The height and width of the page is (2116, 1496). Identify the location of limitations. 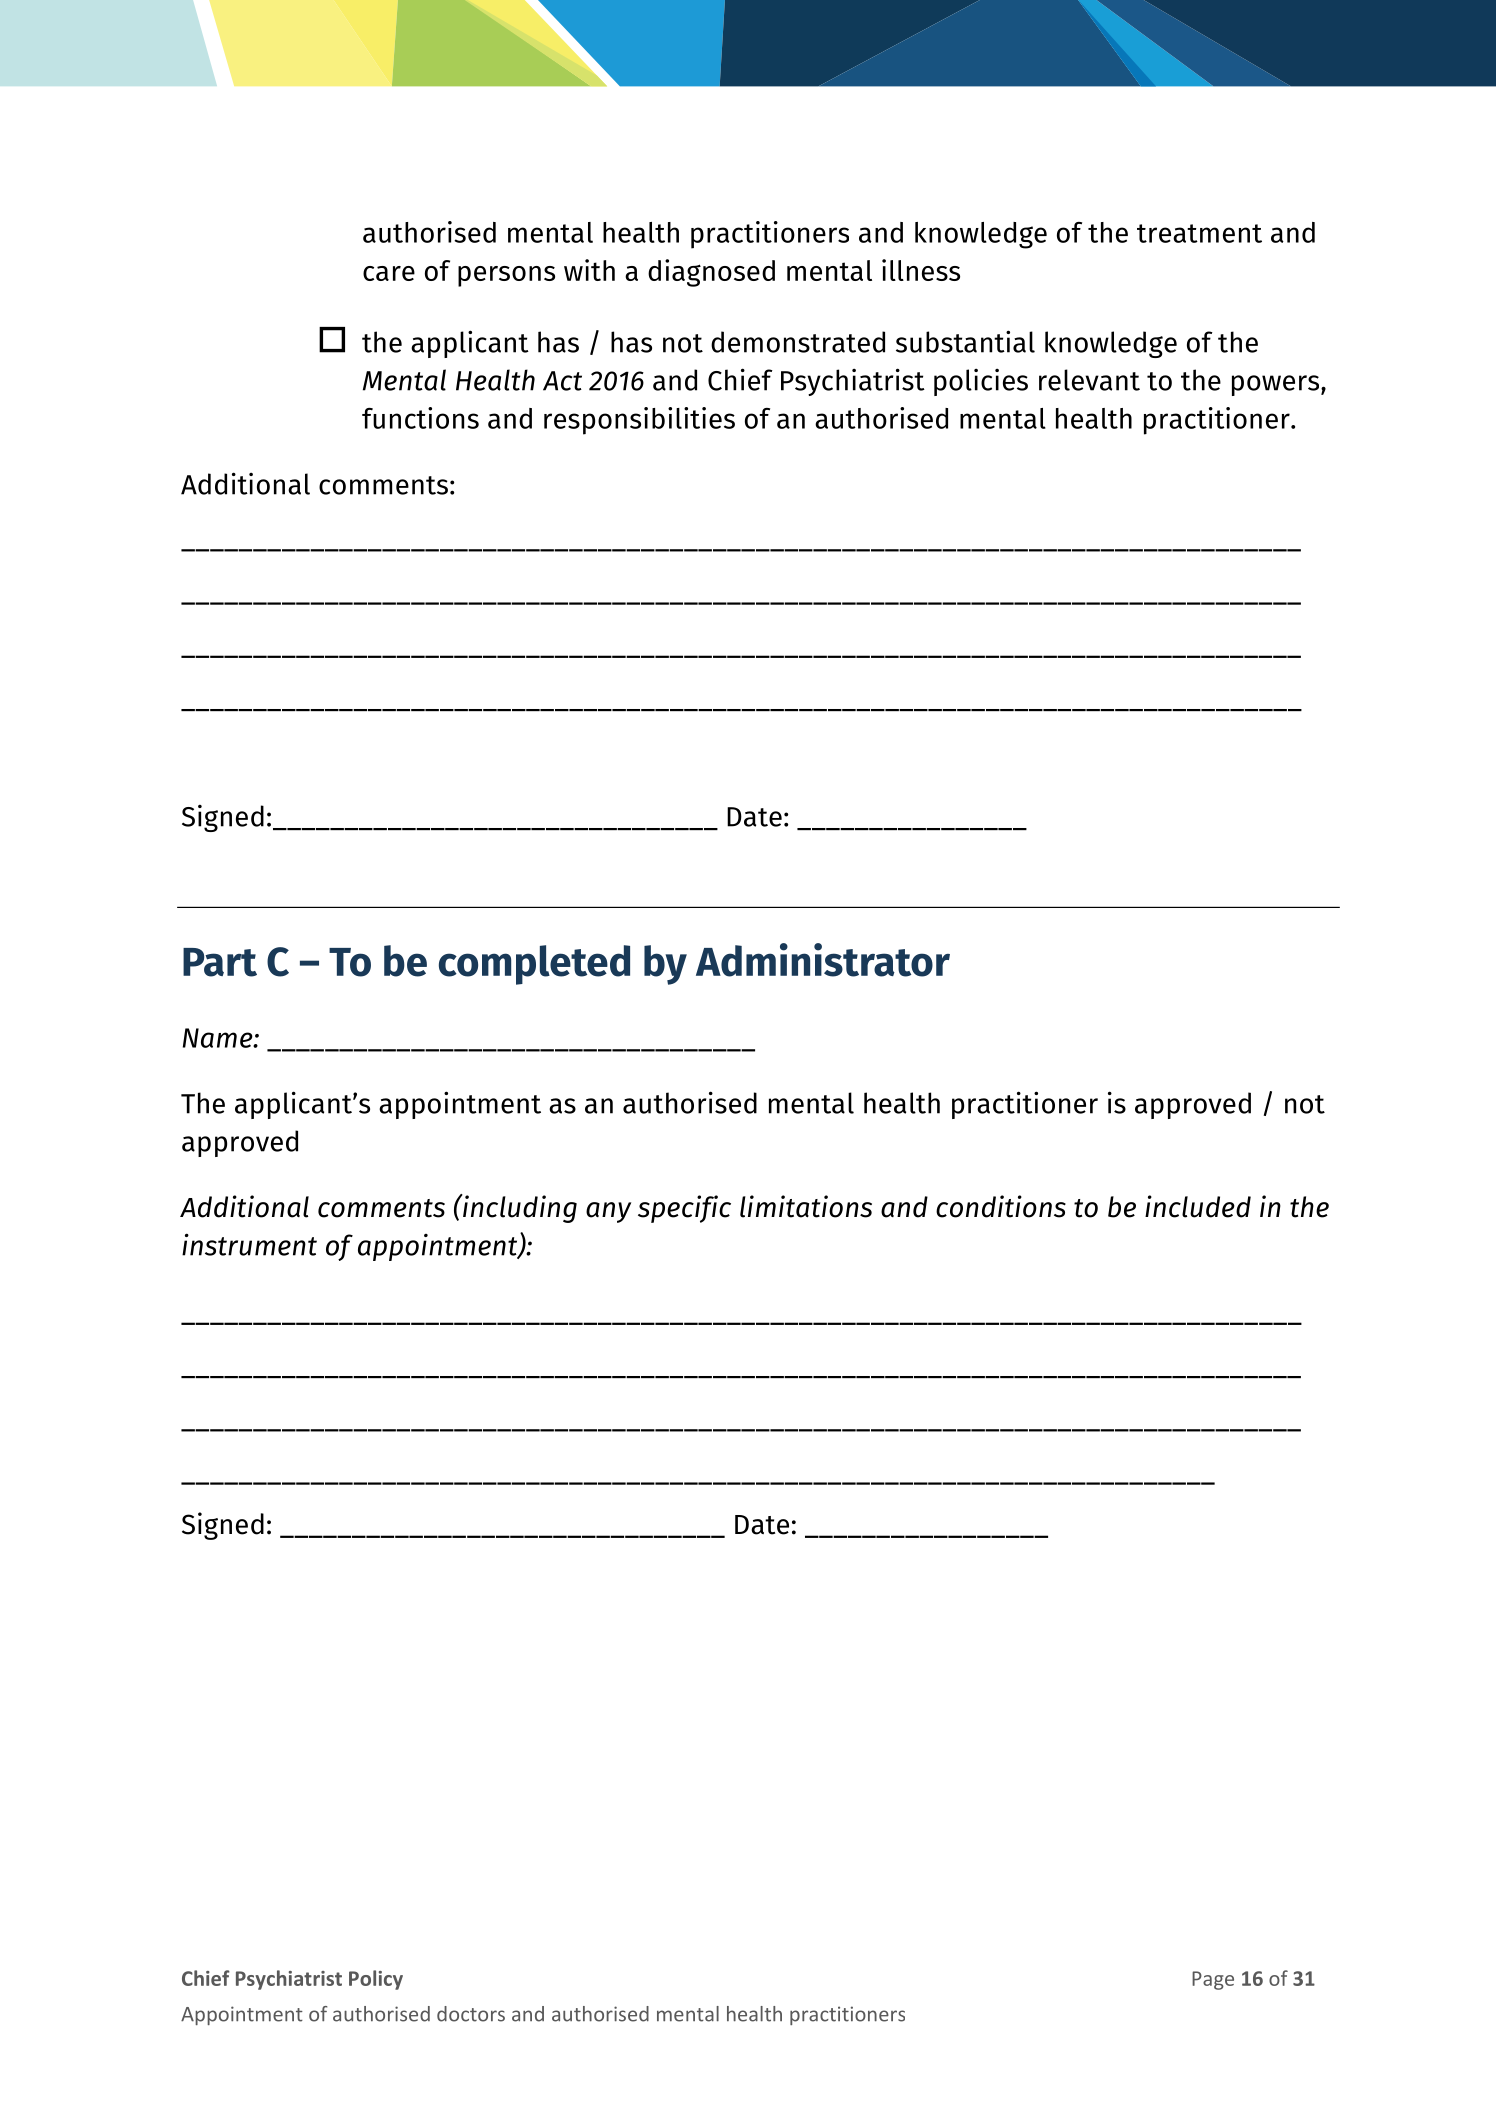
(806, 1206).
